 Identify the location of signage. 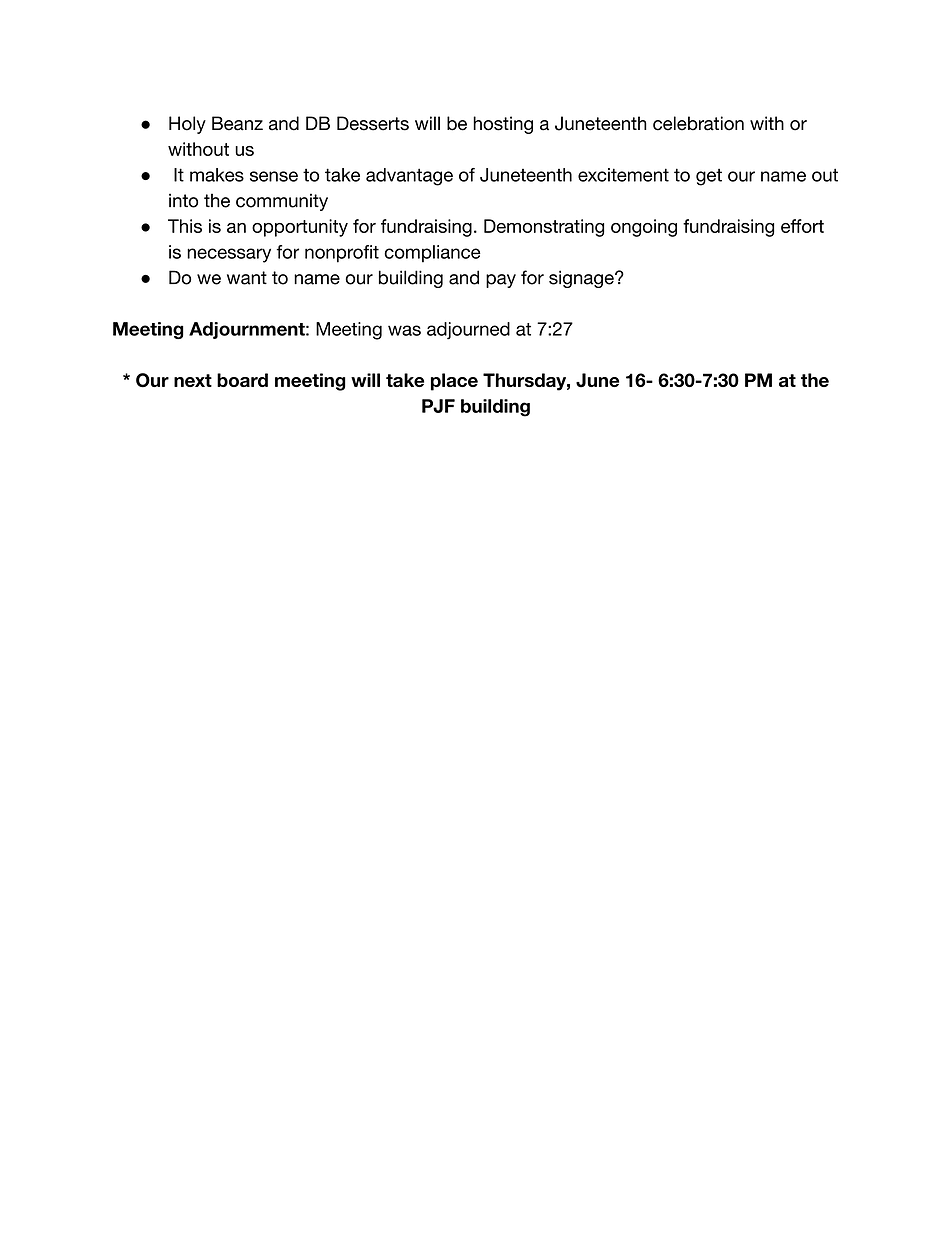
(582, 279).
